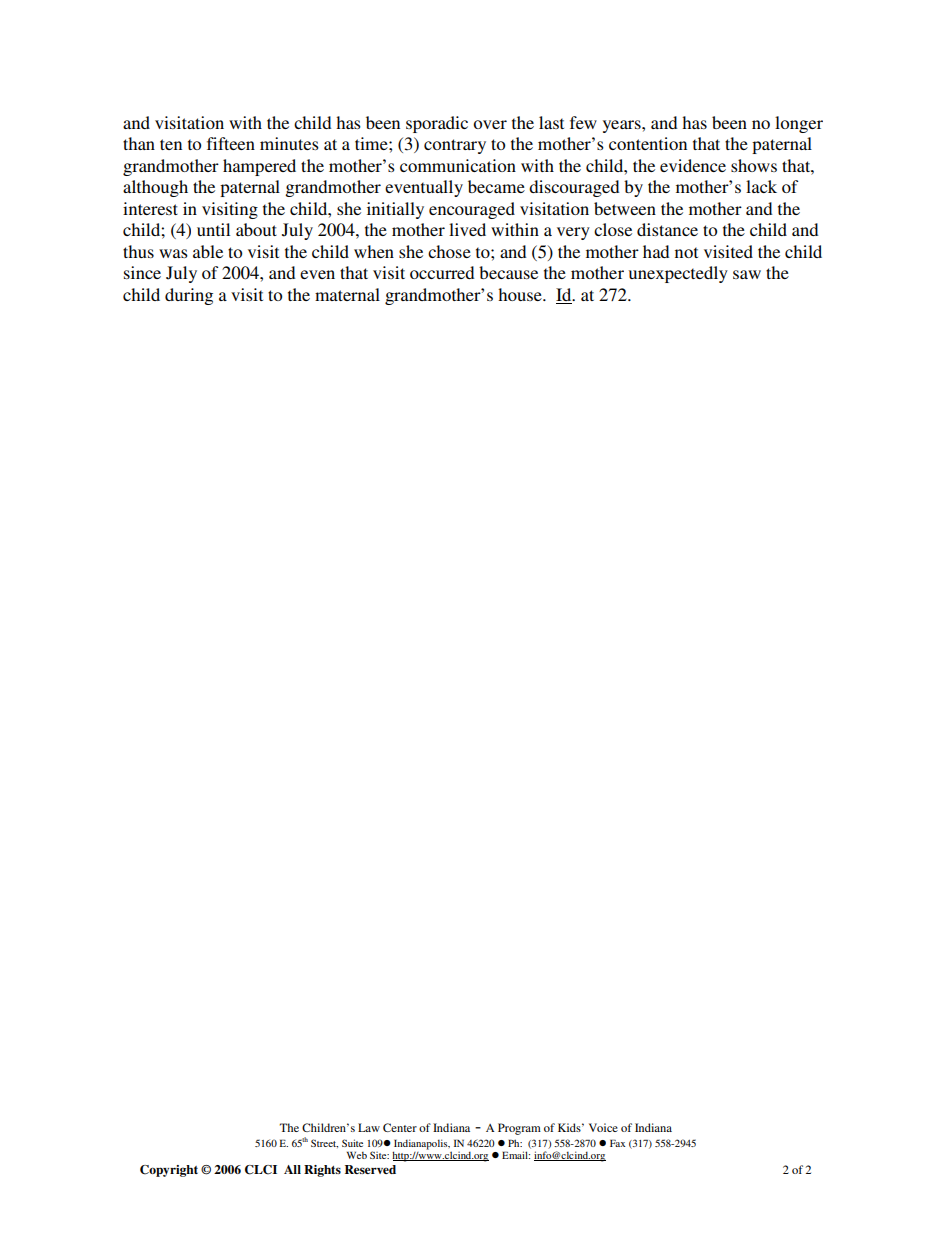  Describe the element at coordinates (678, 274) in the image. I see `unexpectedly` at that location.
